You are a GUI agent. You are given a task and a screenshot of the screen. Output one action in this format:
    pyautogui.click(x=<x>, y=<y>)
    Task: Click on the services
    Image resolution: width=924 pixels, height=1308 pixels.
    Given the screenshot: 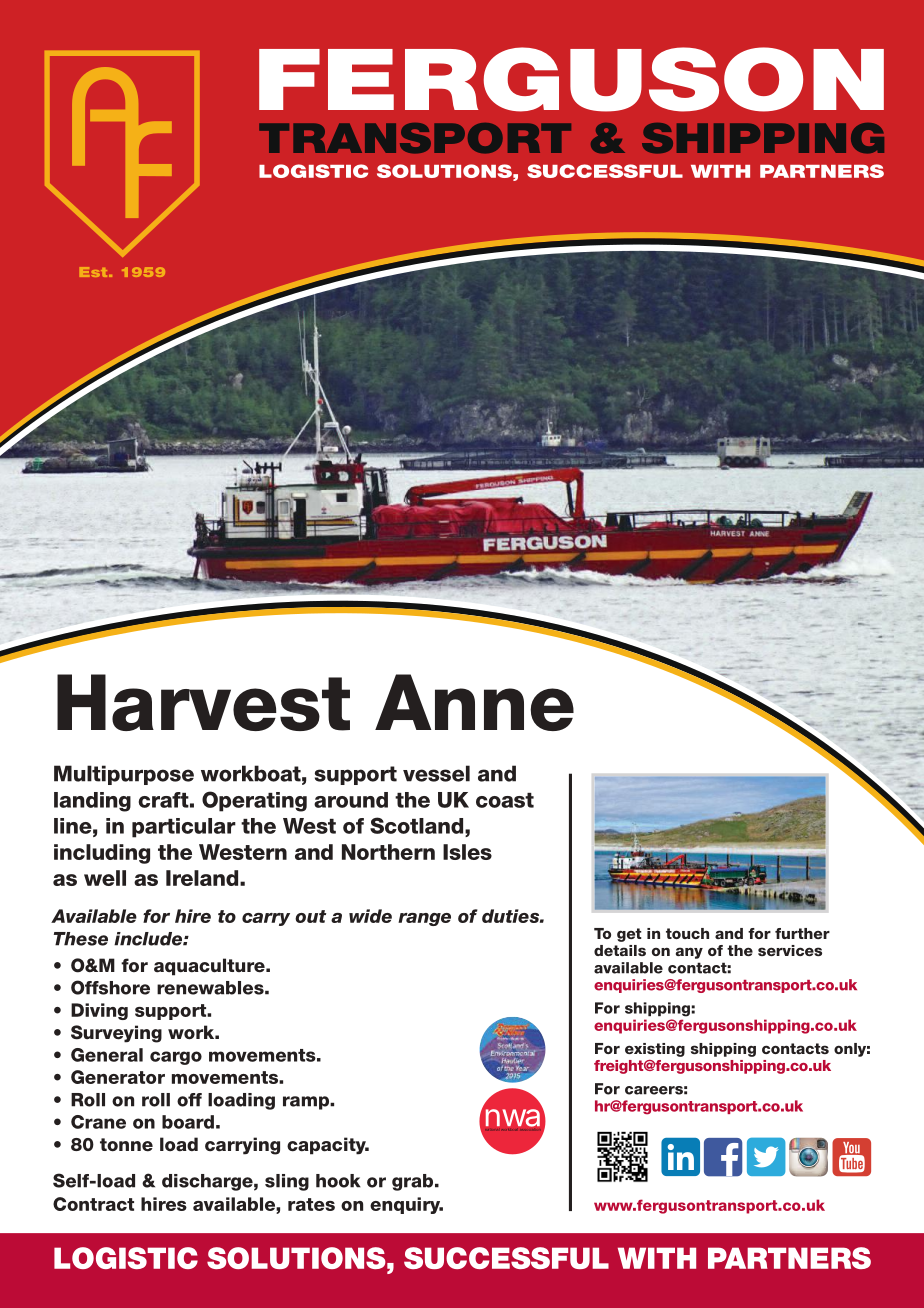 What is the action you would take?
    pyautogui.click(x=790, y=950)
